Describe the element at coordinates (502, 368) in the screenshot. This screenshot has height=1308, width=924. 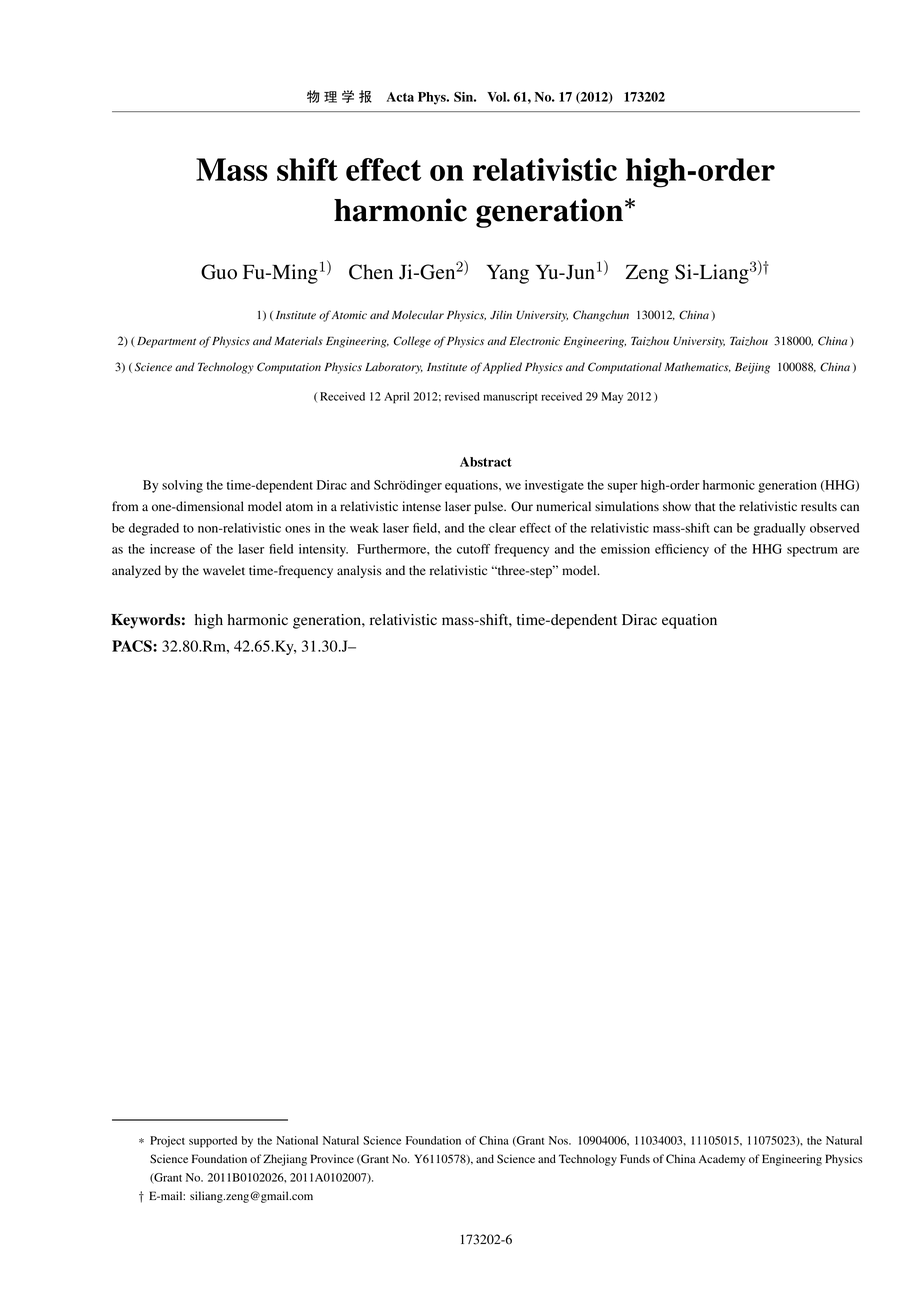
I see `Applied` at that location.
